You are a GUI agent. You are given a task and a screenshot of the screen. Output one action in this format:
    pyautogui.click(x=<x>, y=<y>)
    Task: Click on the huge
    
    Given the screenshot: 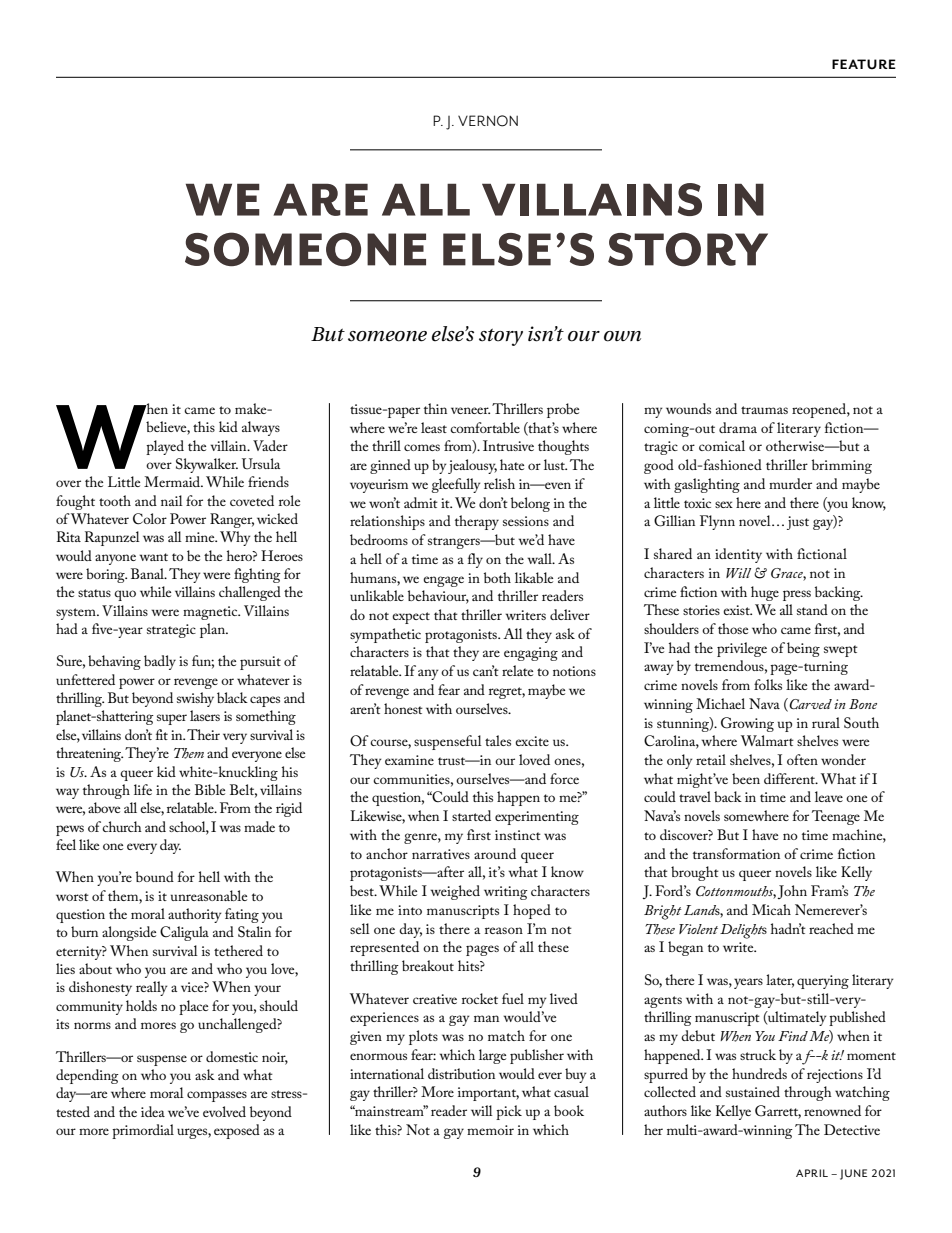 What is the action you would take?
    pyautogui.click(x=765, y=593)
